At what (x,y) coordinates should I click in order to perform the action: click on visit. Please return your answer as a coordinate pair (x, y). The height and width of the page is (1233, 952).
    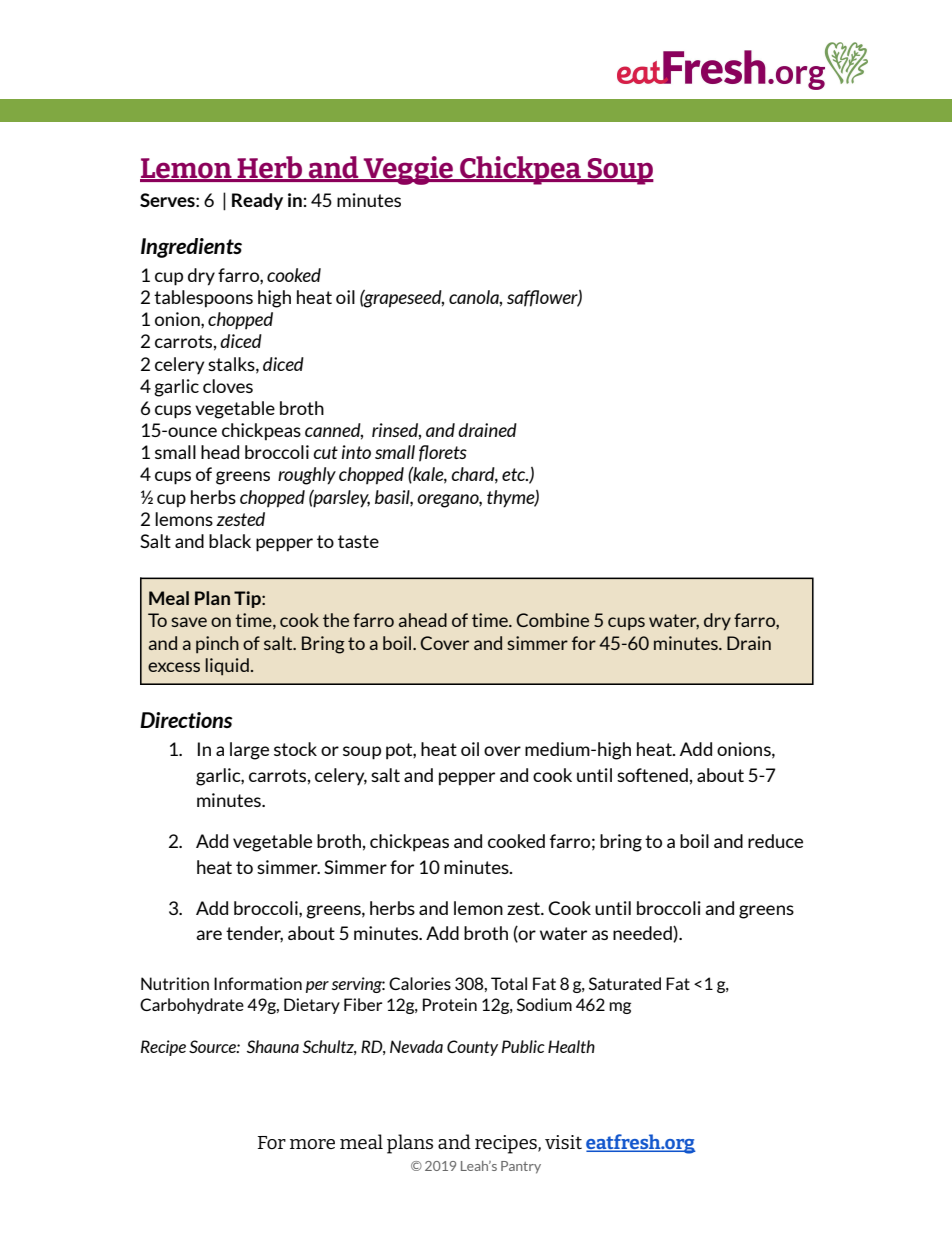
    Looking at the image, I should click on (563, 1142).
